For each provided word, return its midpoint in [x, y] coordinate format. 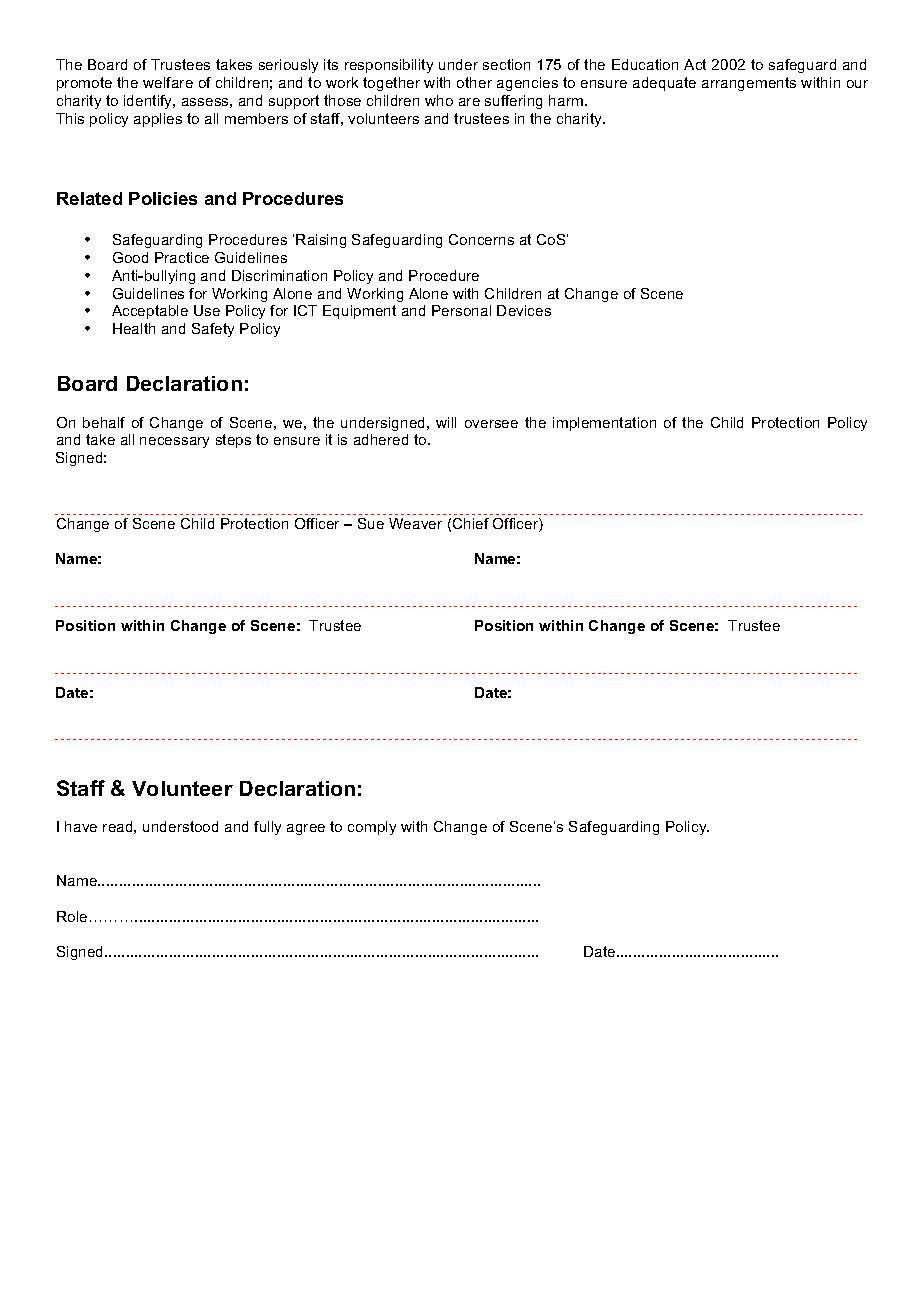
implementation [604, 424]
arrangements [749, 84]
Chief [471, 523]
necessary [174, 442]
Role [72, 916]
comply [372, 828]
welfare [168, 82]
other [474, 82]
